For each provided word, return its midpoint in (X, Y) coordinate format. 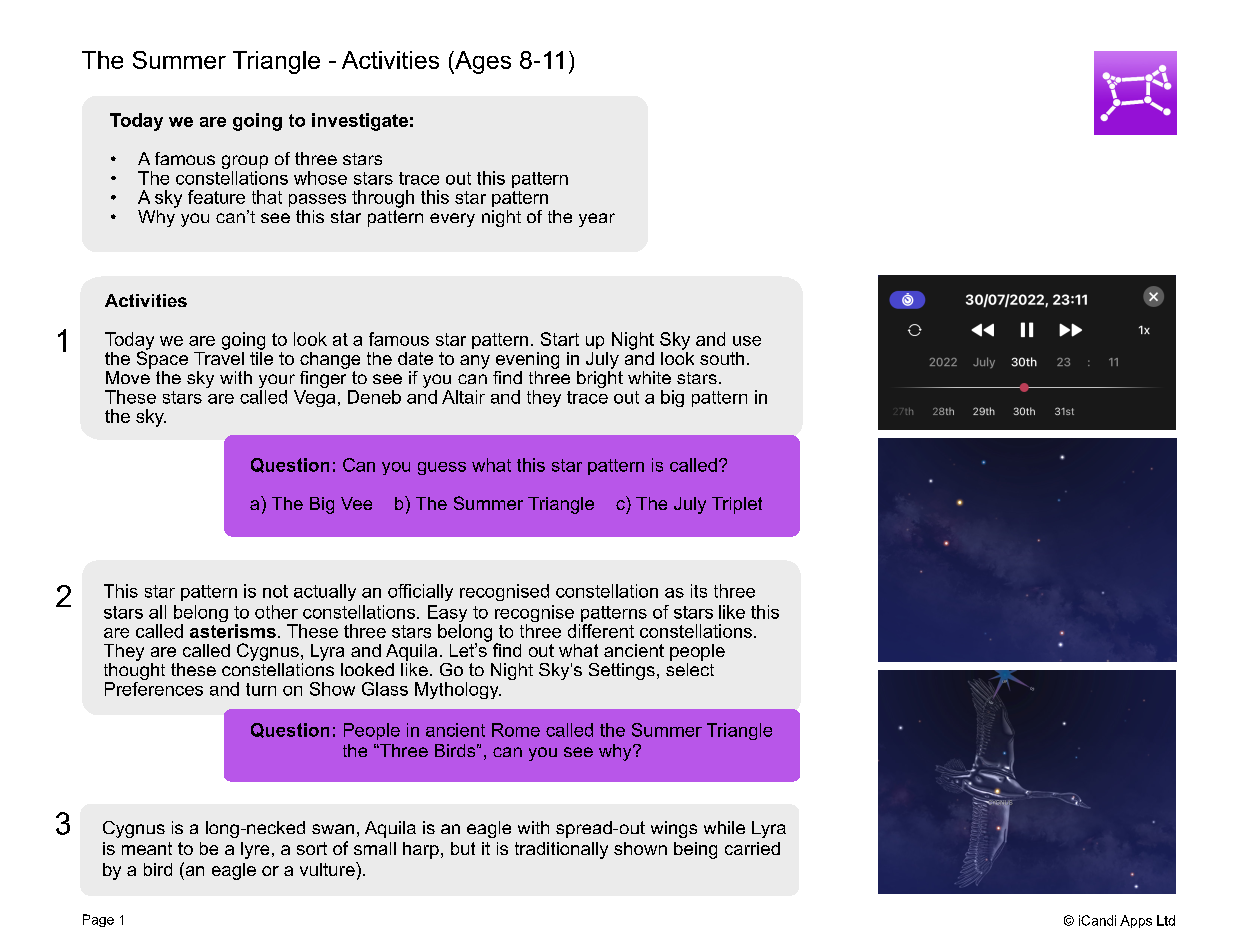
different (601, 629)
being (695, 850)
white (649, 377)
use (747, 341)
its (699, 591)
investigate (360, 122)
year (597, 220)
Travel (219, 357)
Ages (482, 62)
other (276, 612)
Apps (1136, 921)
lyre (255, 850)
